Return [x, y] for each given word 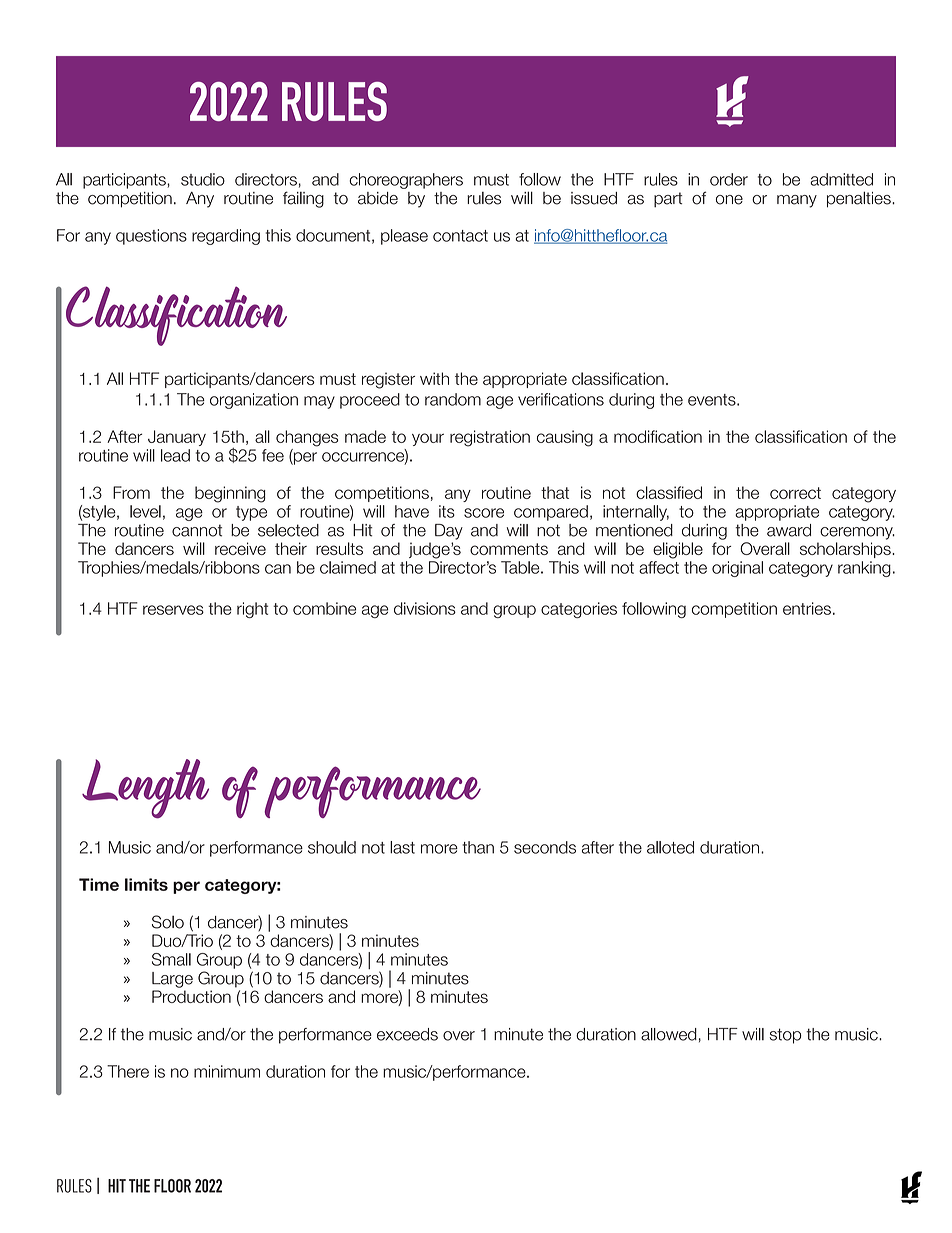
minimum [227, 1071]
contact [460, 236]
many [797, 201]
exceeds [407, 1034]
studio [203, 179]
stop [785, 1036]
